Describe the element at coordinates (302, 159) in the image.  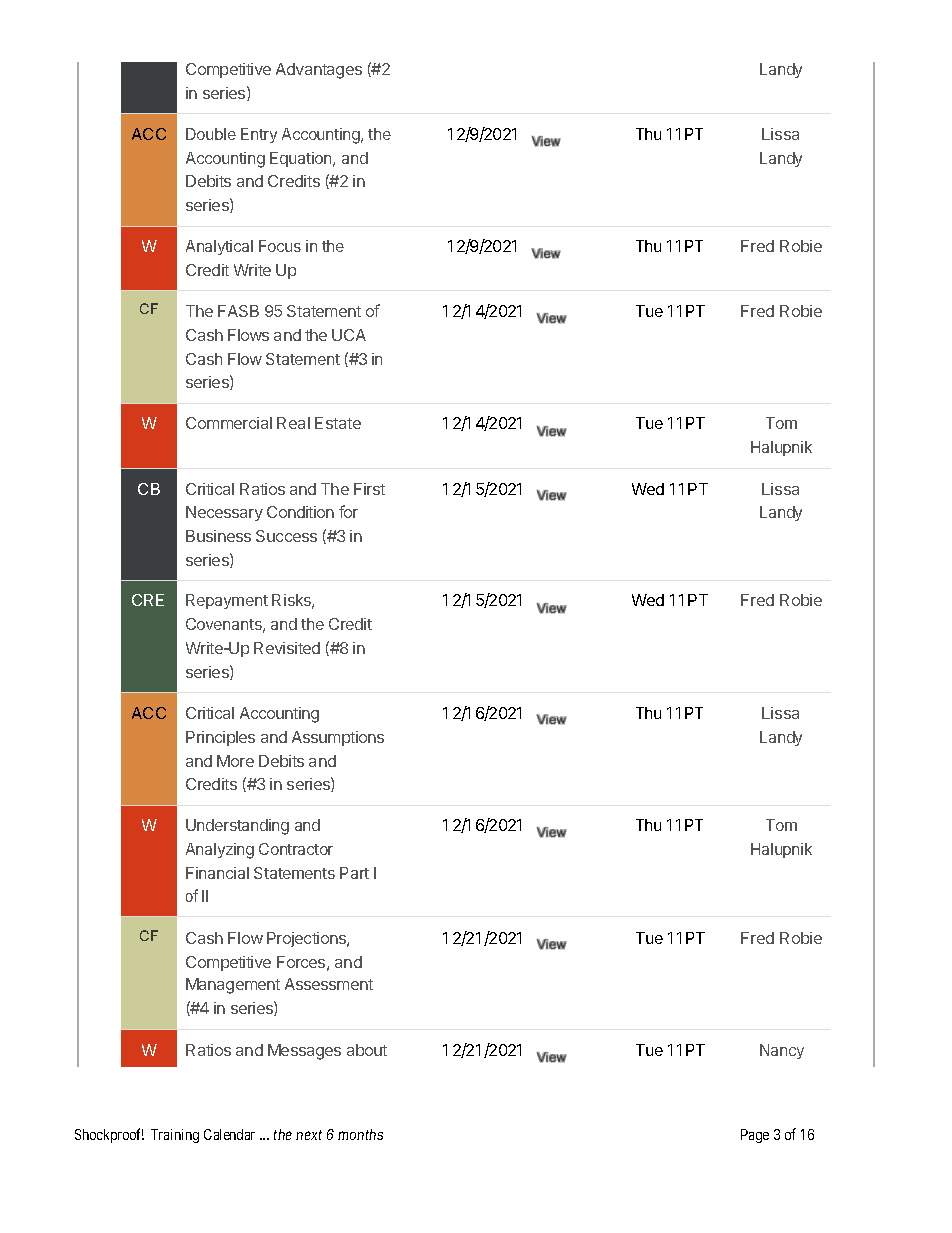
I see `Equation` at that location.
